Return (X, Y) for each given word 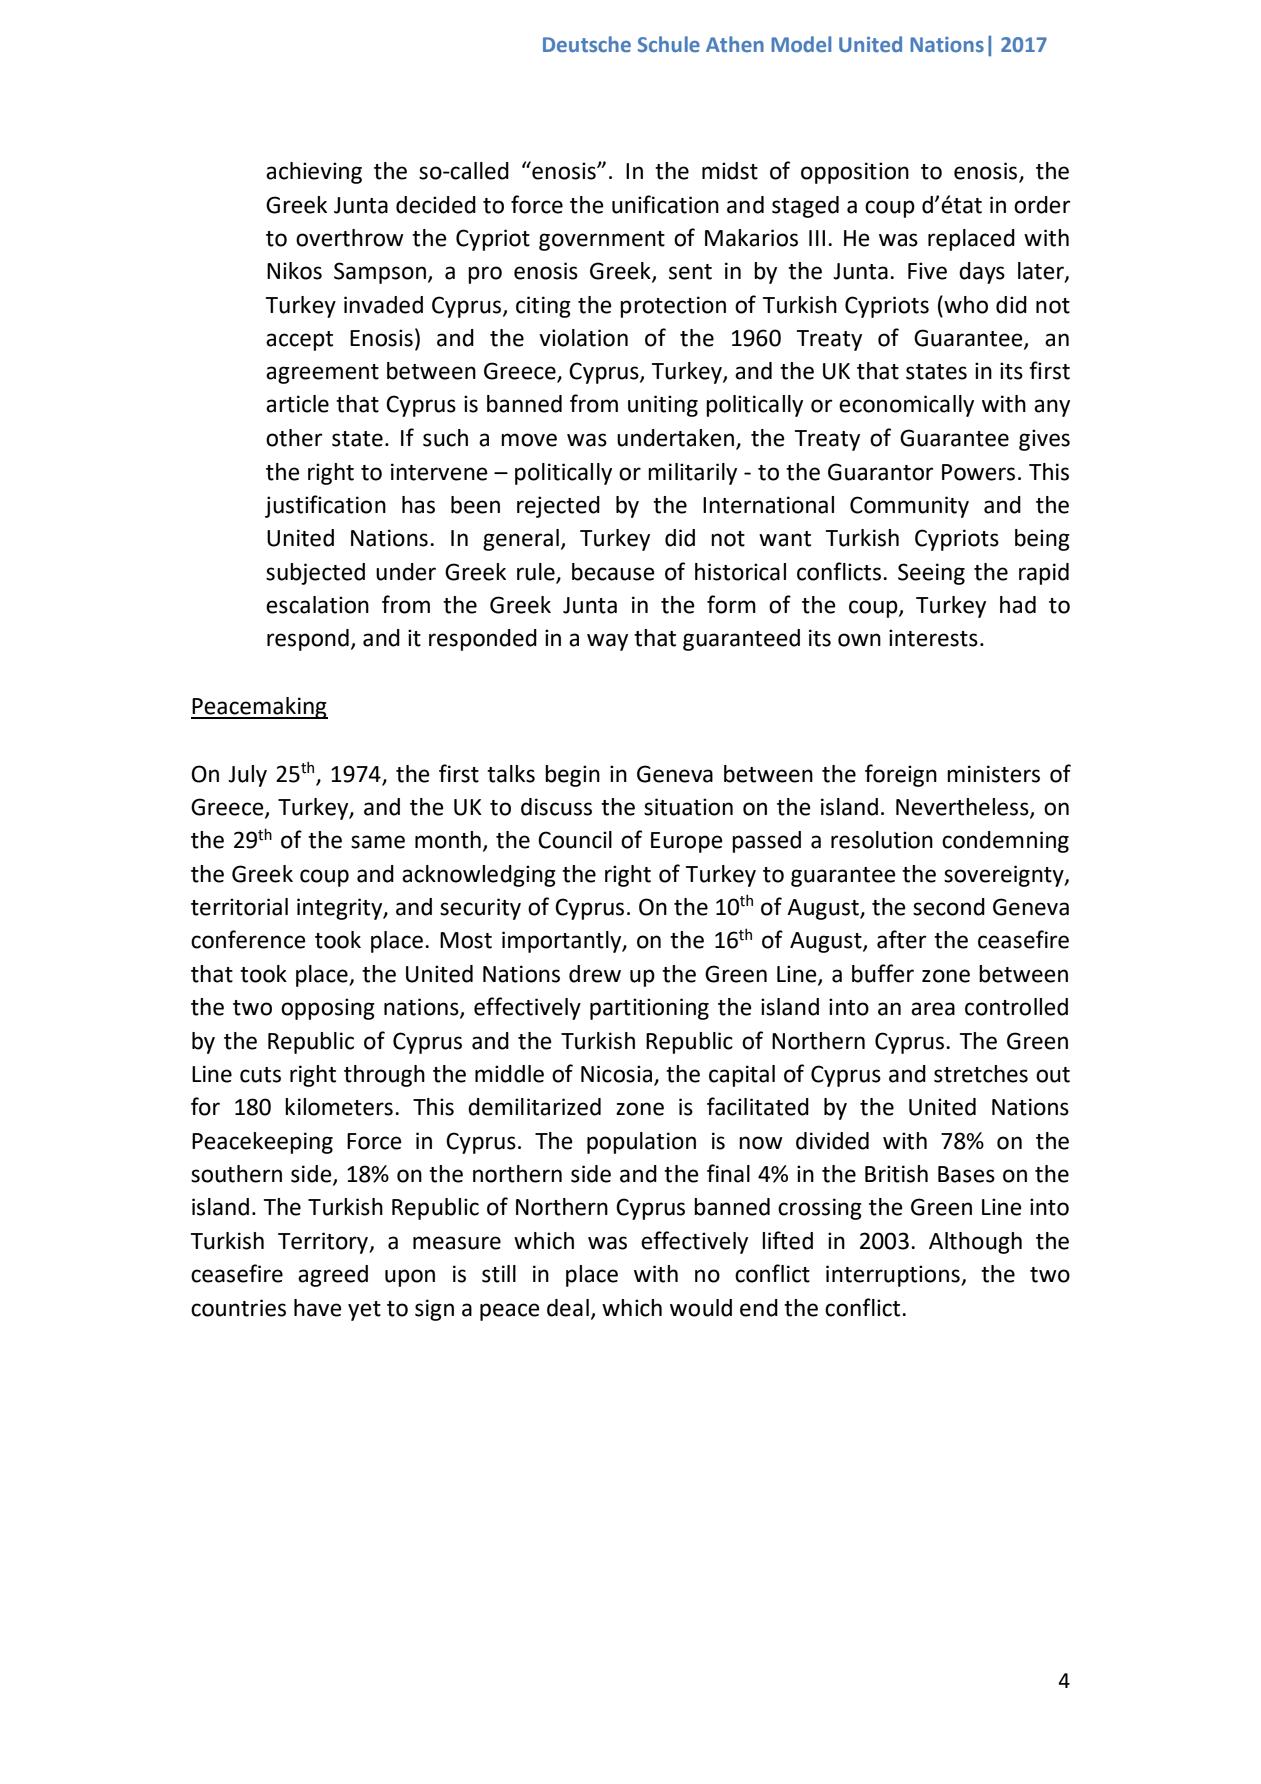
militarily (692, 474)
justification (325, 506)
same (378, 842)
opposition (855, 173)
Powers (978, 472)
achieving (314, 173)
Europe (687, 842)
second (949, 907)
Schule (669, 44)
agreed (333, 1276)
